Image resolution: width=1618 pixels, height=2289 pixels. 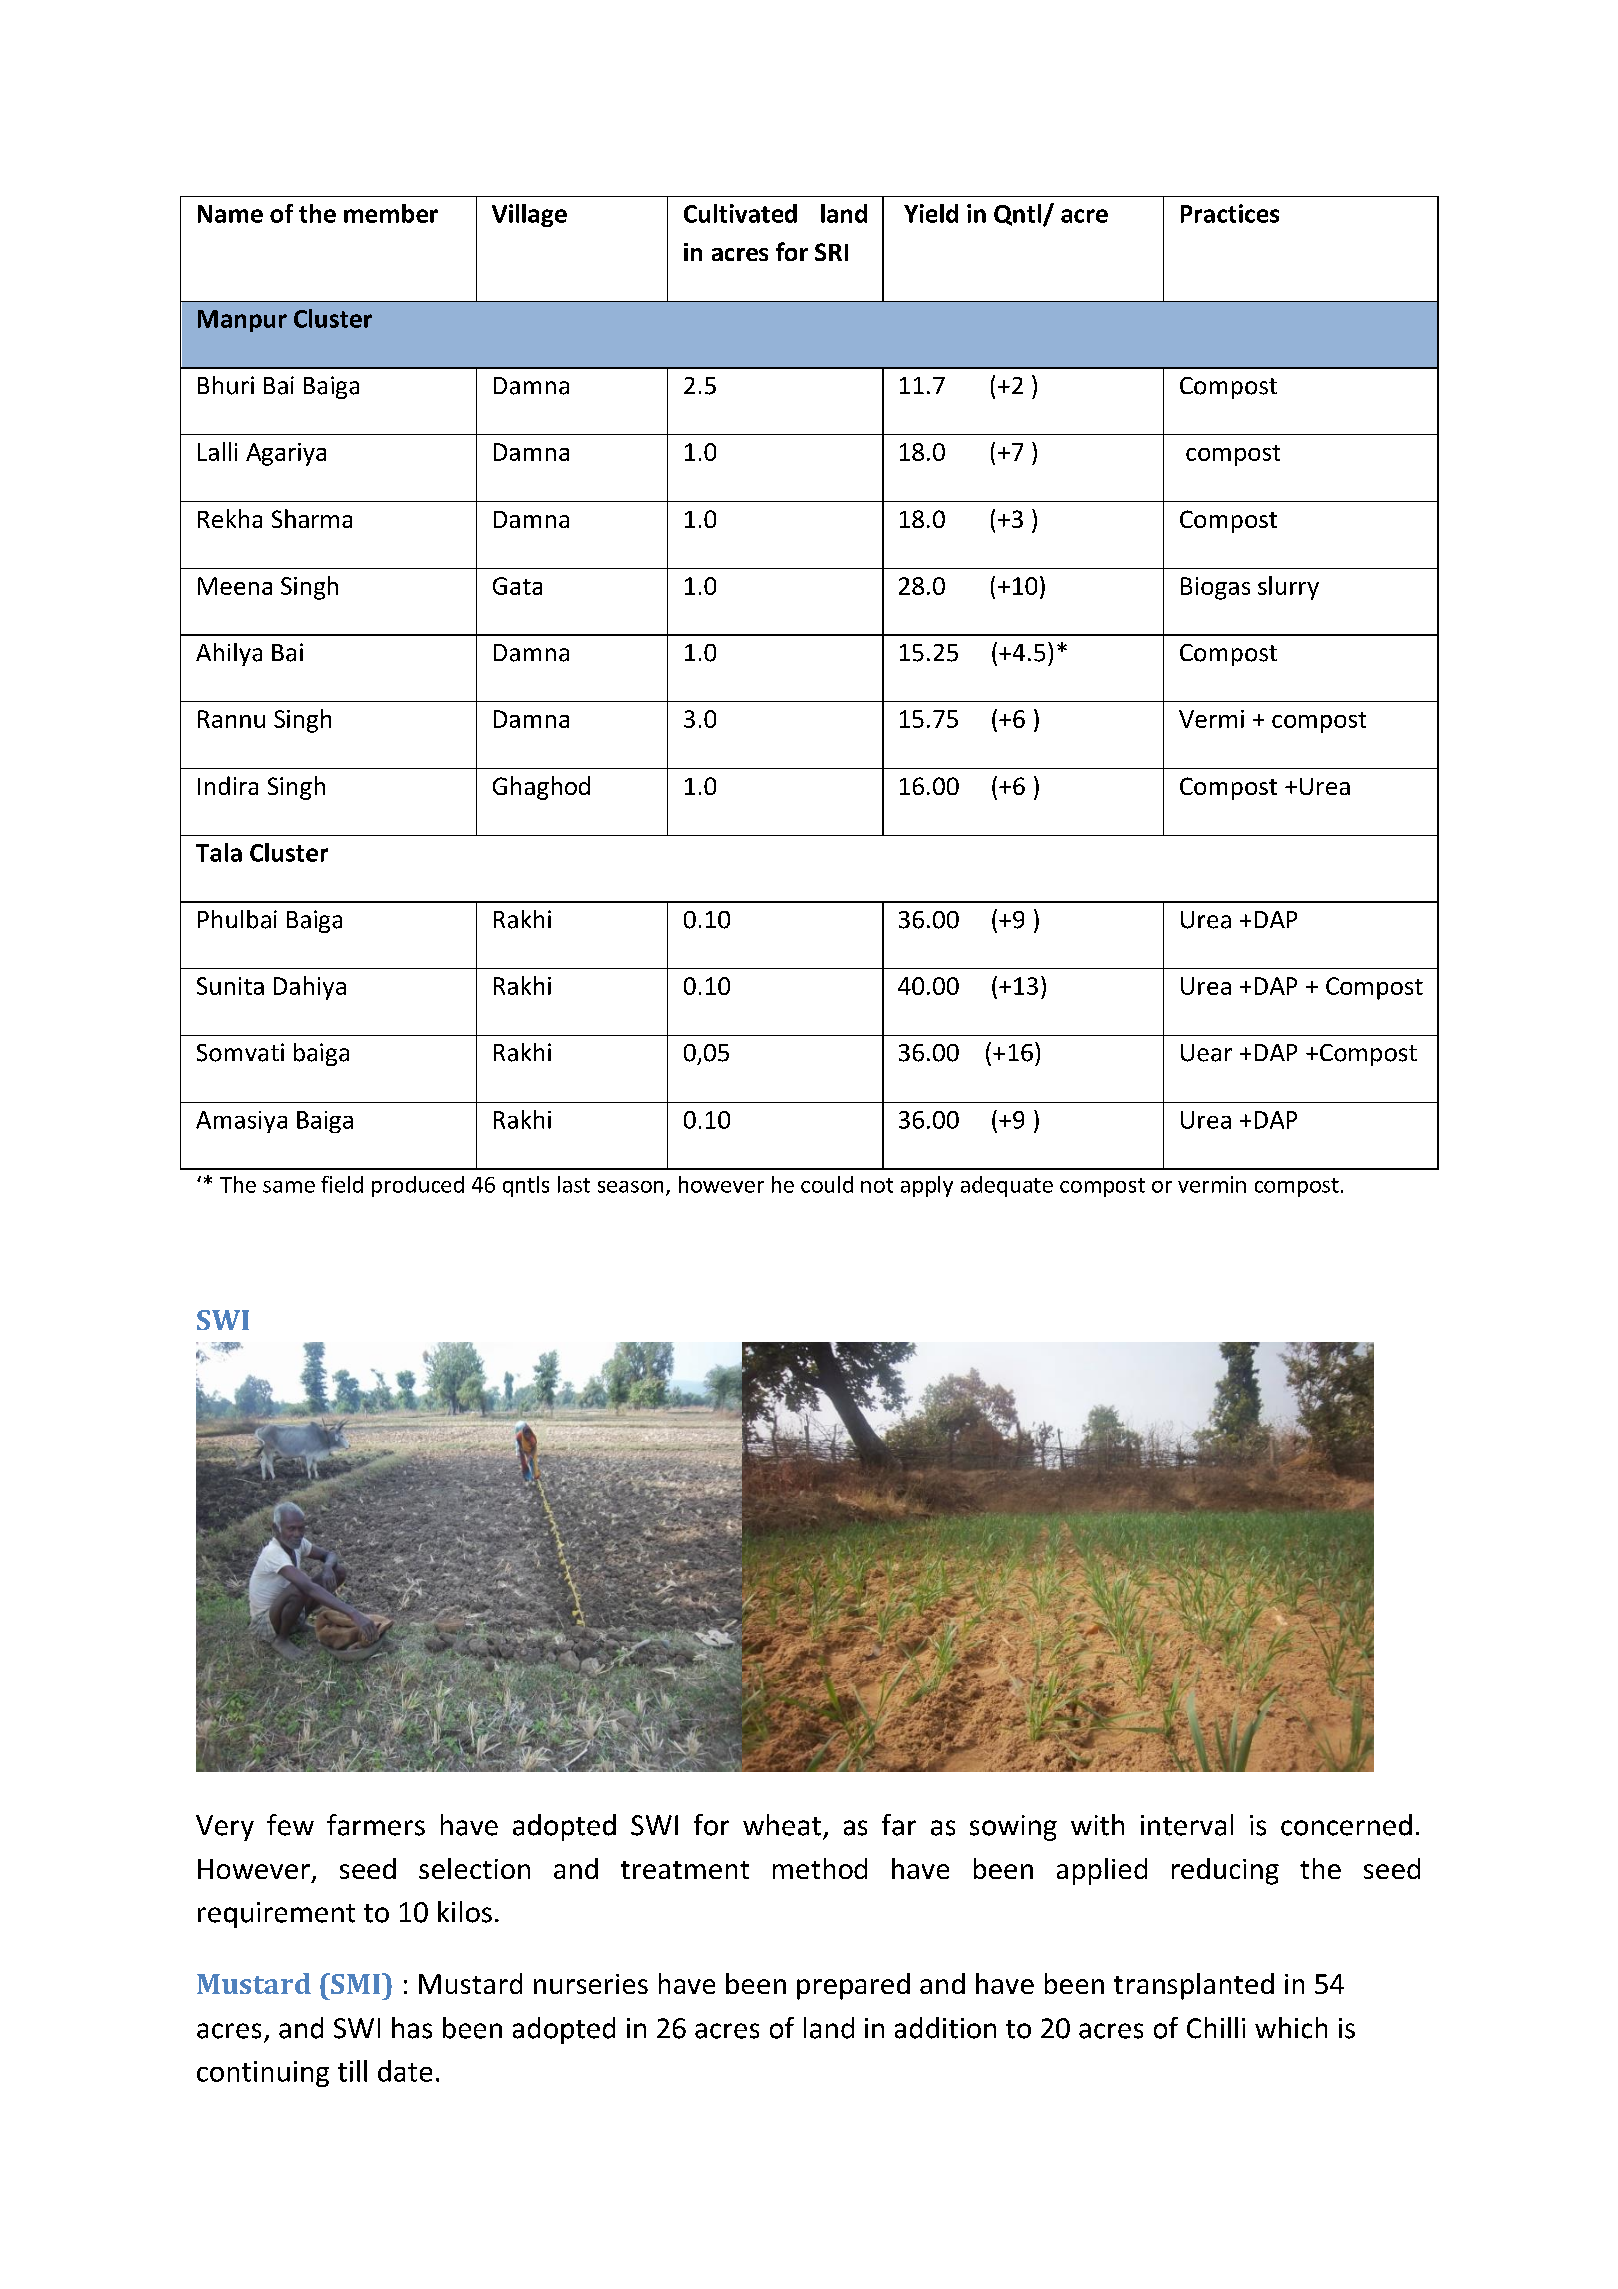 I want to click on Gata, so click(x=517, y=586).
